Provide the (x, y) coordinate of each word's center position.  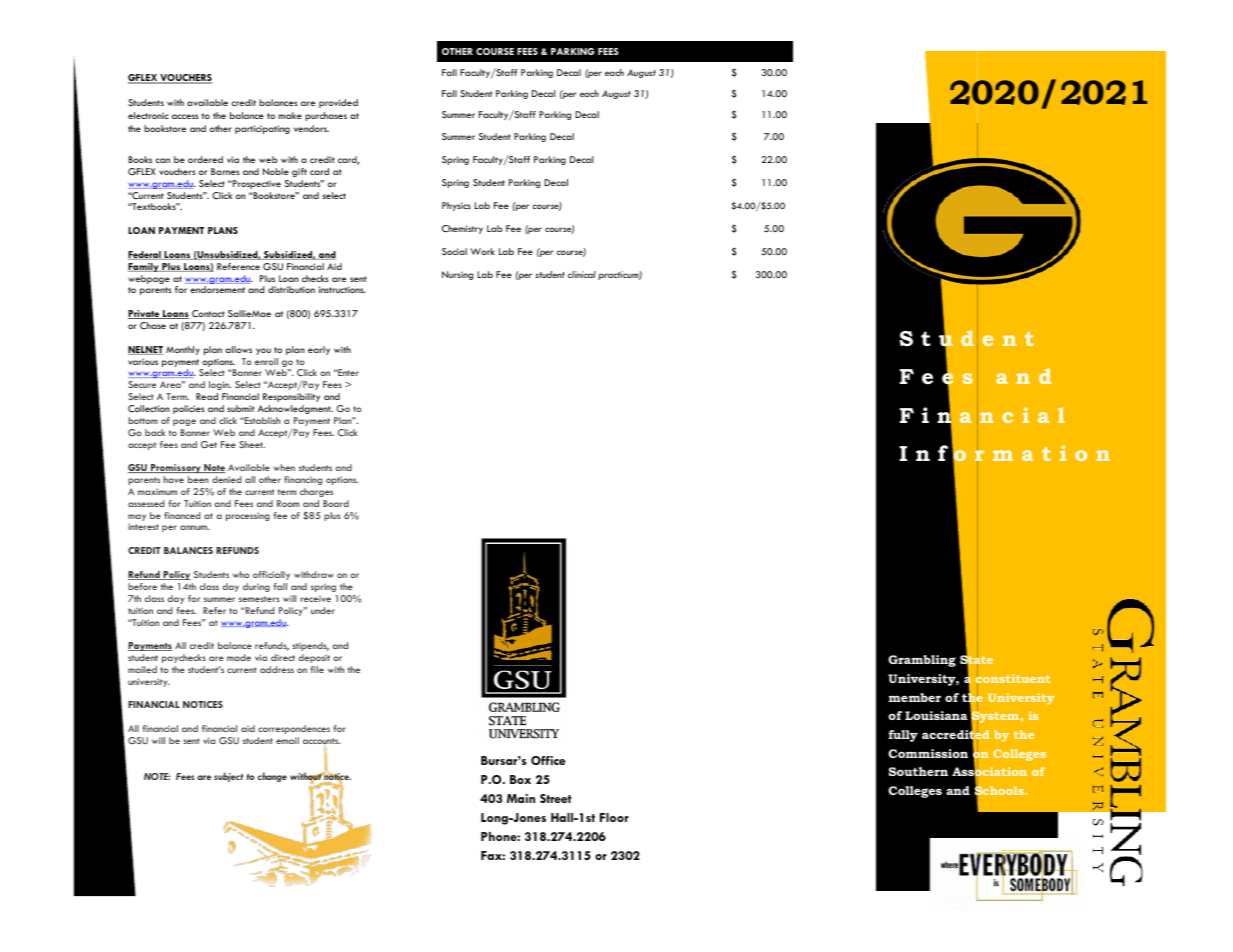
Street (555, 798)
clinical (582, 274)
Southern (918, 771)
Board (336, 503)
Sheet (252, 444)
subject (228, 777)
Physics (456, 206)
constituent (1013, 679)
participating (262, 129)
